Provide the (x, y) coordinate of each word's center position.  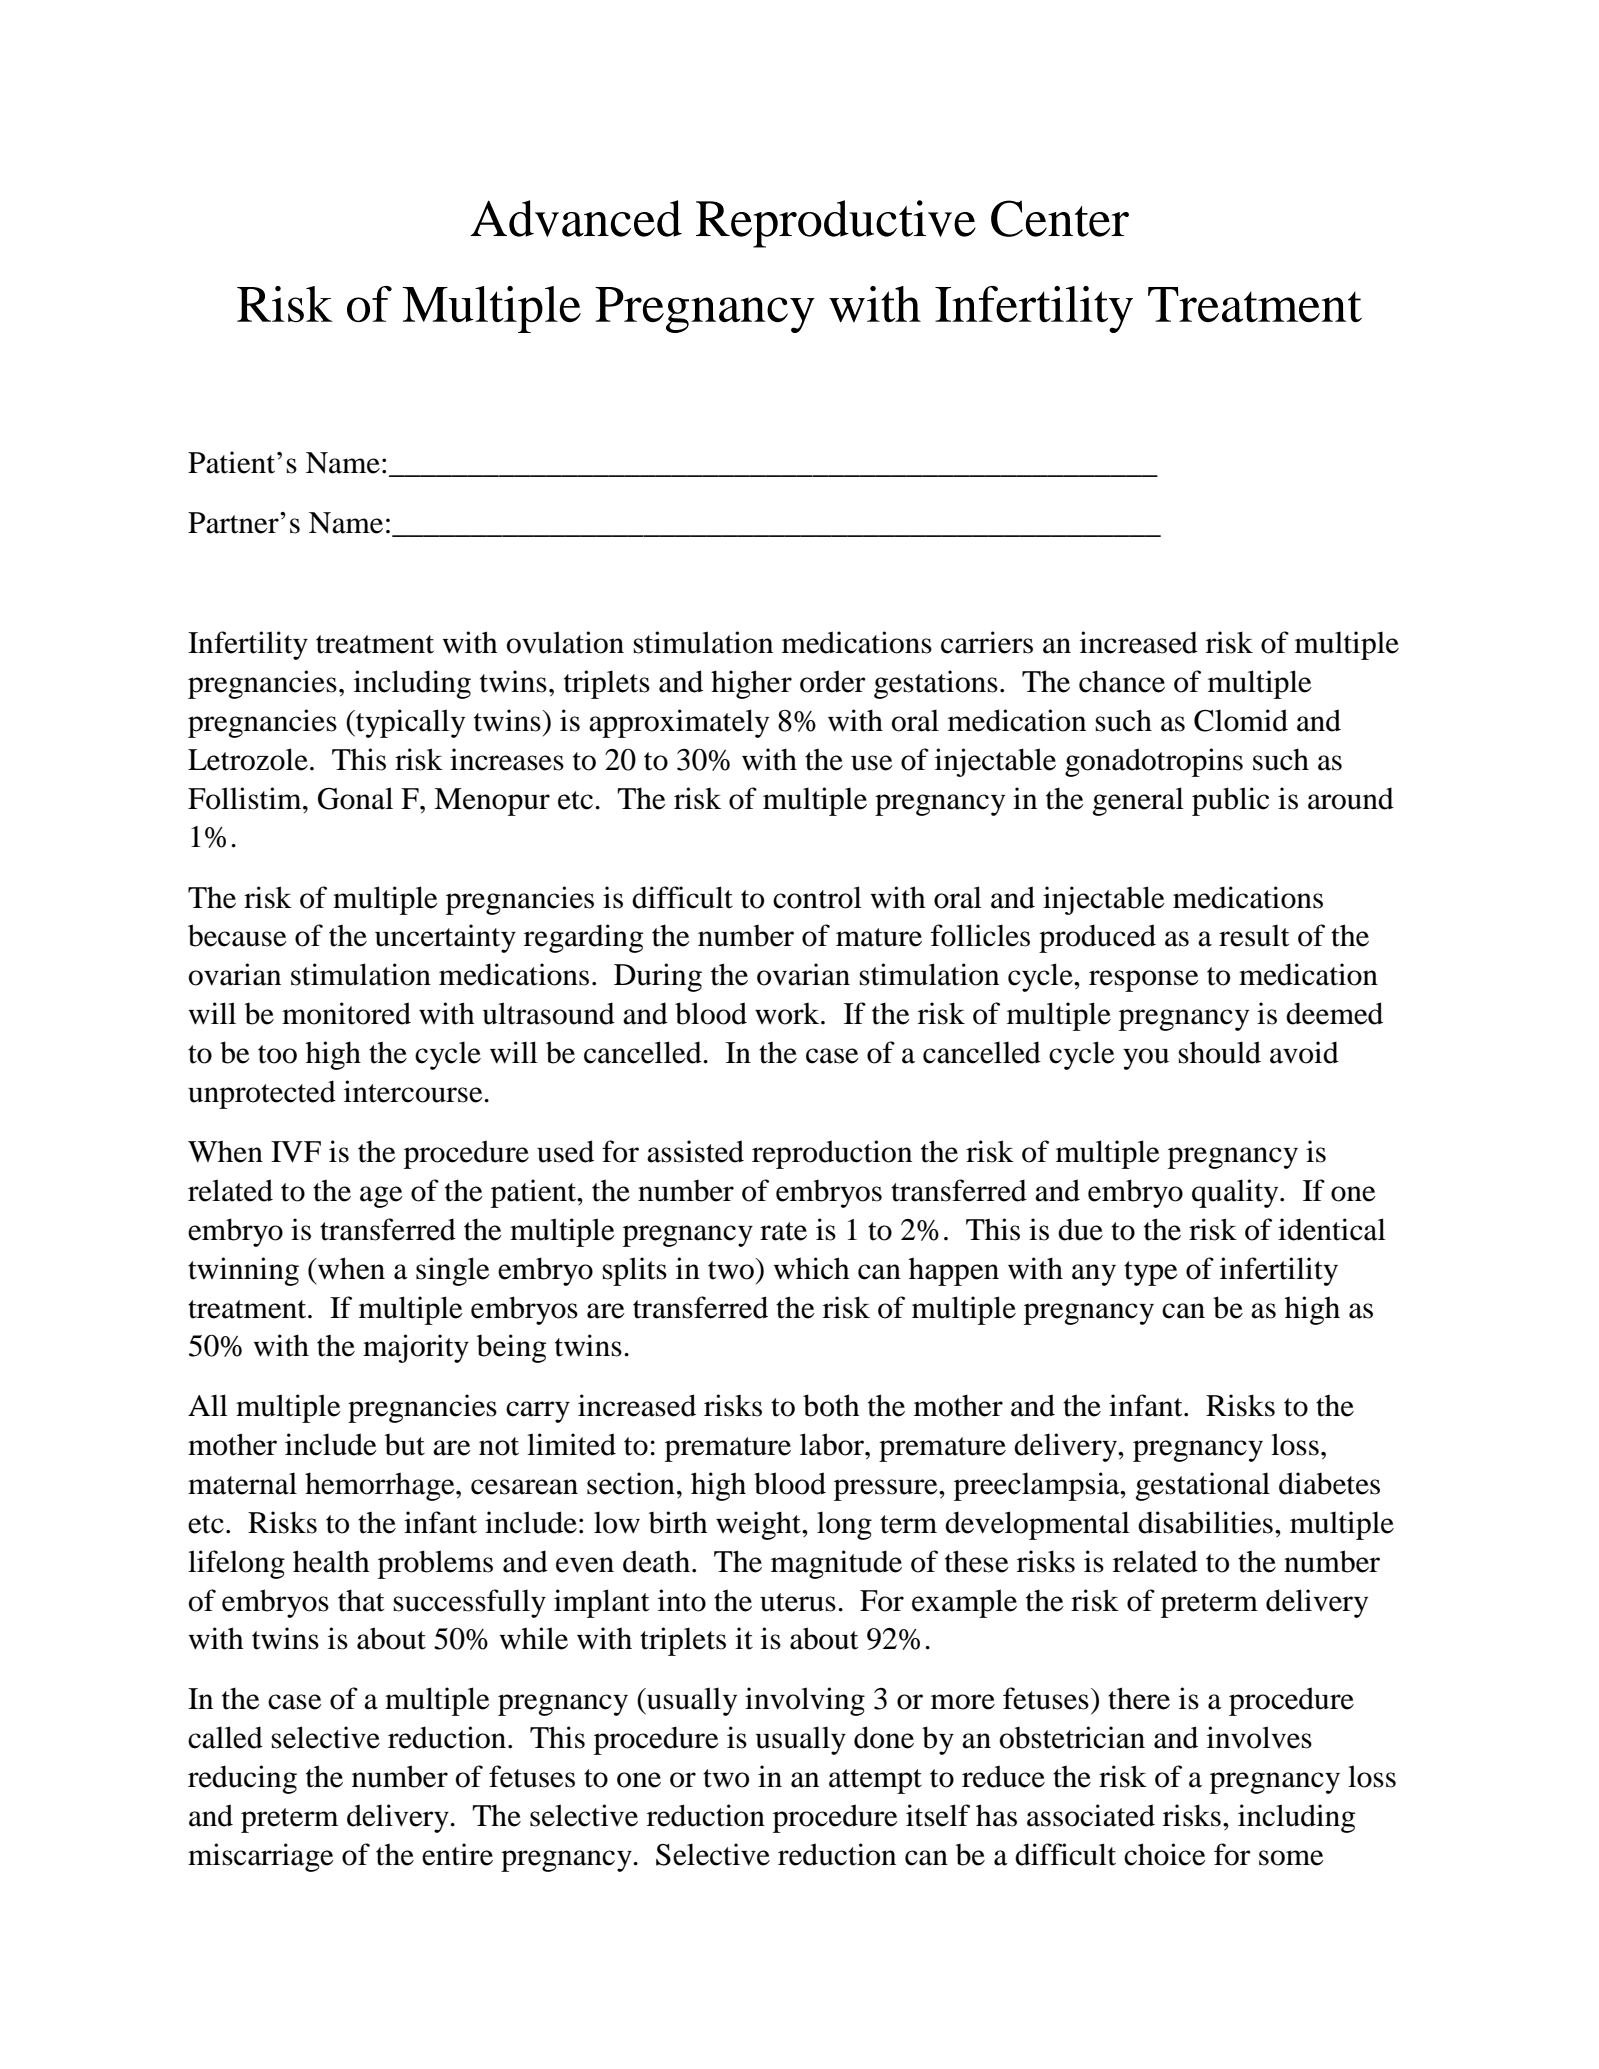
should (1219, 1052)
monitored (346, 1013)
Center (1060, 218)
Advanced (576, 218)
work (788, 1013)
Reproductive (836, 224)
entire (457, 1854)
